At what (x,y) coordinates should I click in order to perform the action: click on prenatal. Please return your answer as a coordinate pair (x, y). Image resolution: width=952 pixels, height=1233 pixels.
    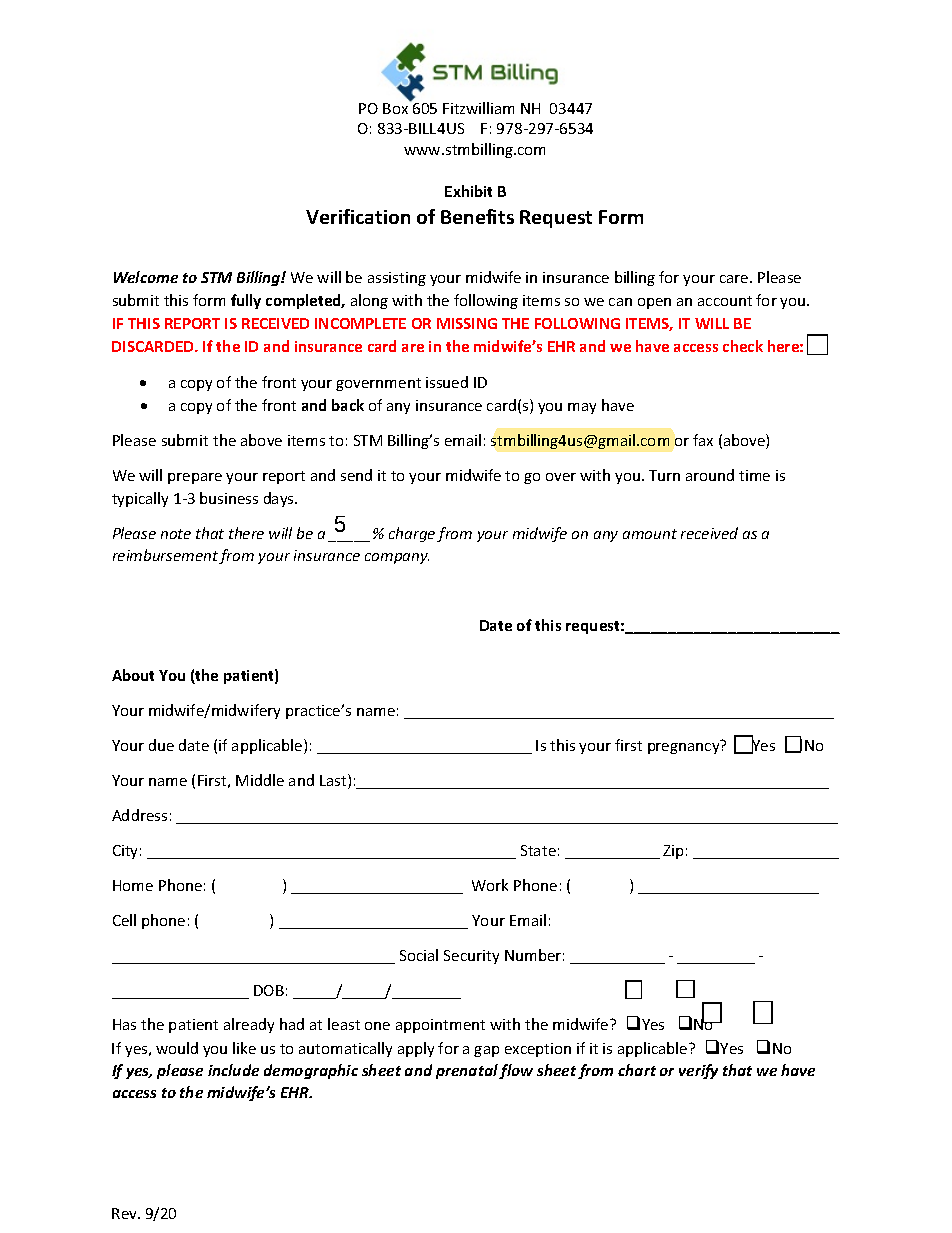
    Looking at the image, I should click on (467, 1071).
